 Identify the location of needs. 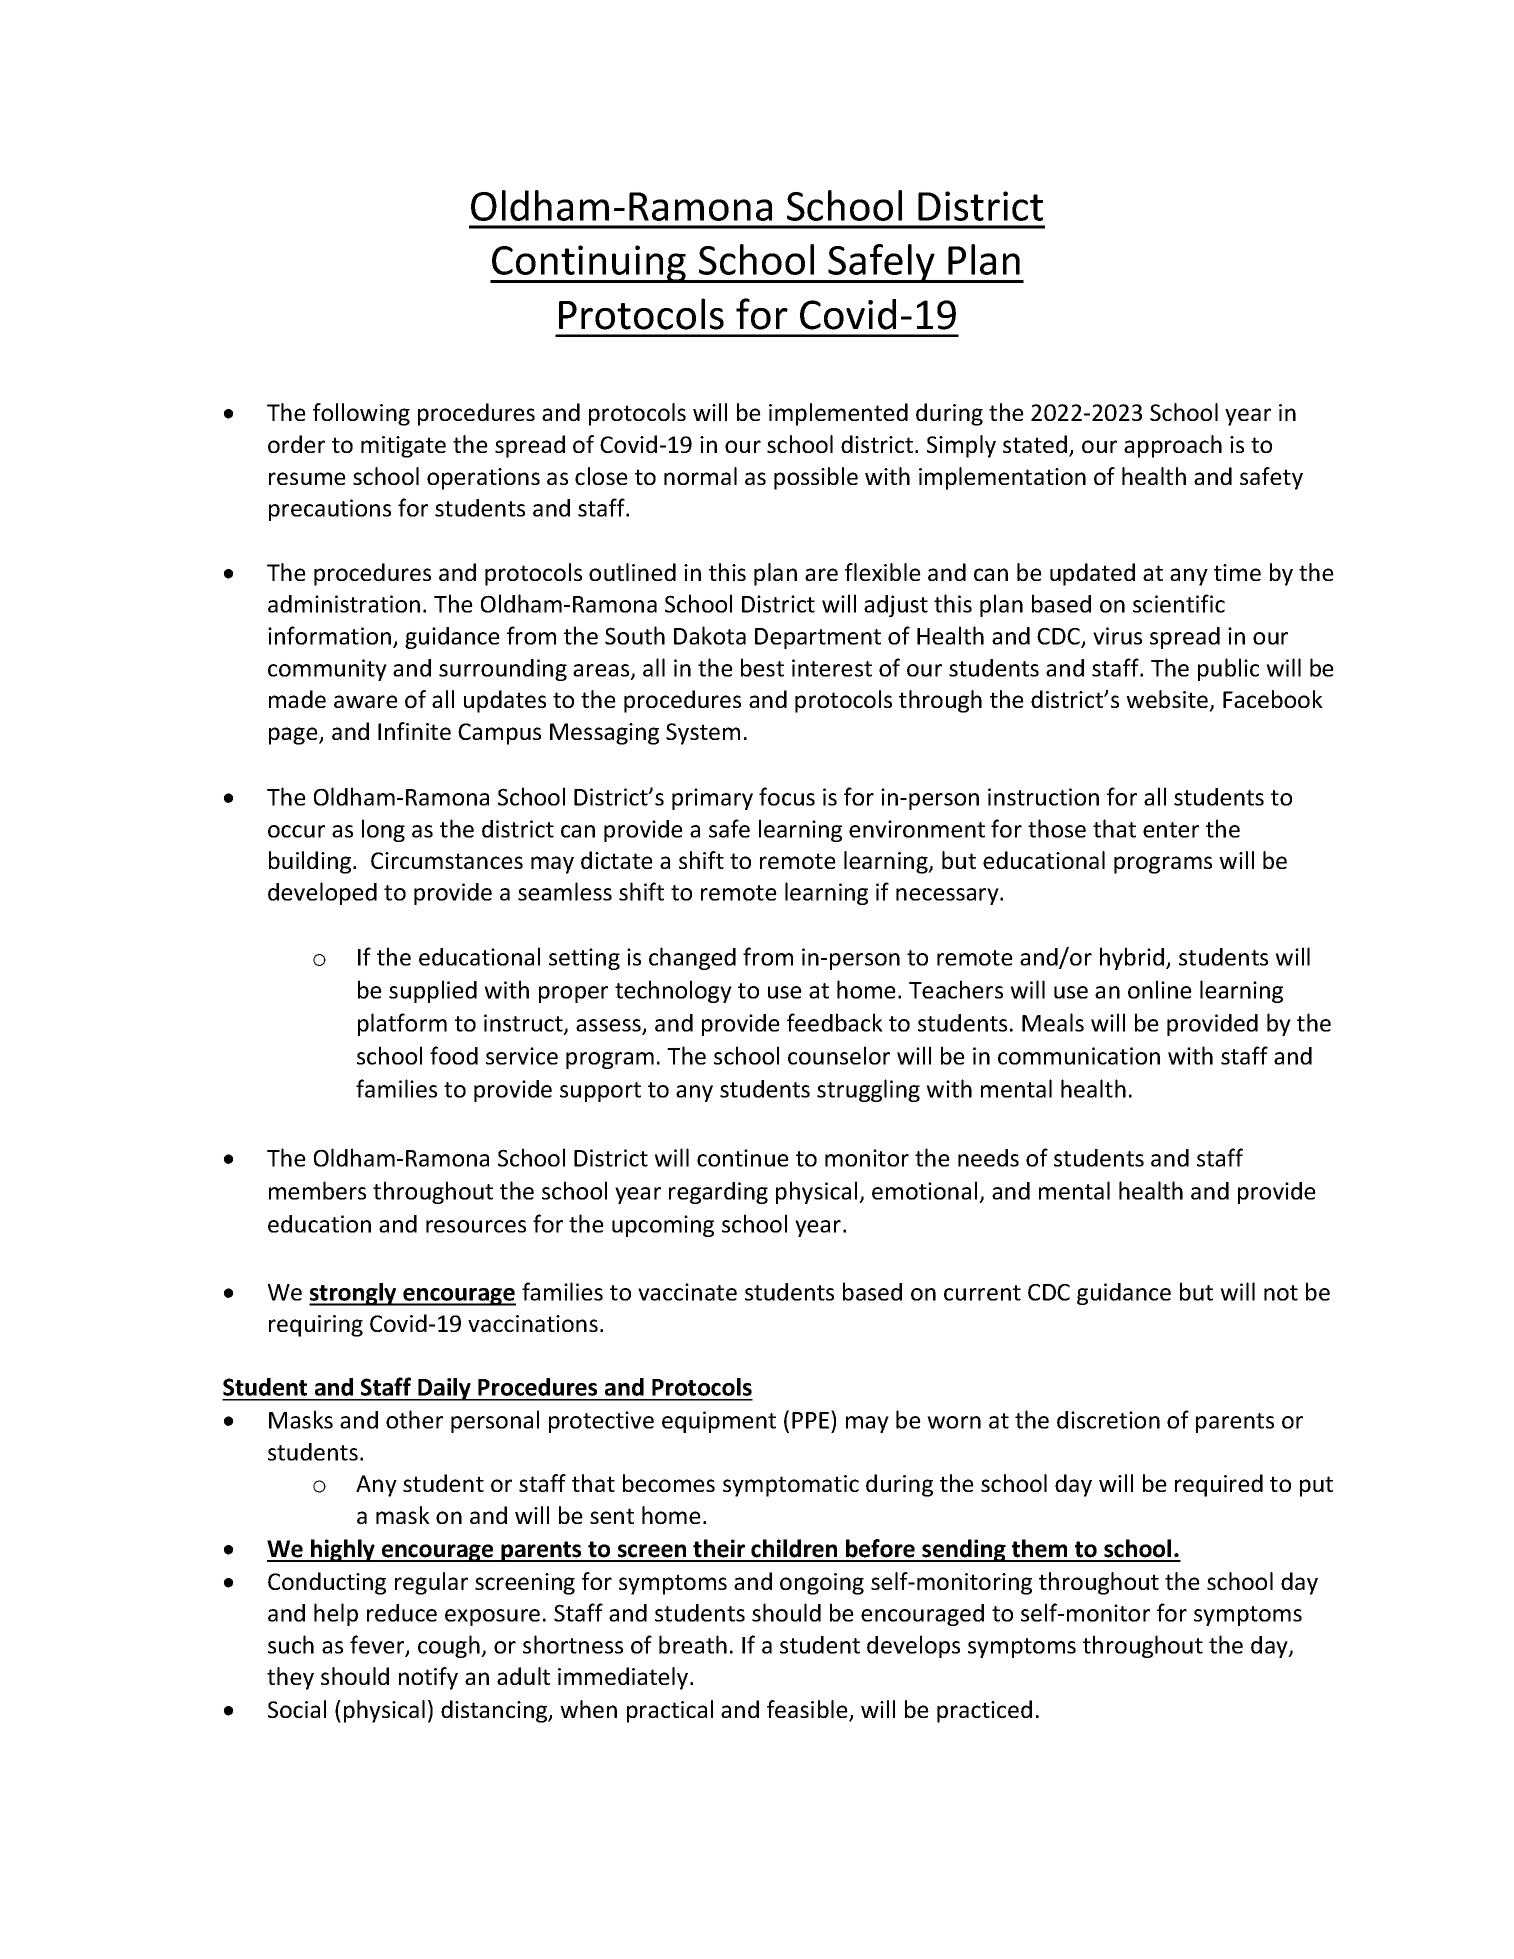
(988, 1158).
